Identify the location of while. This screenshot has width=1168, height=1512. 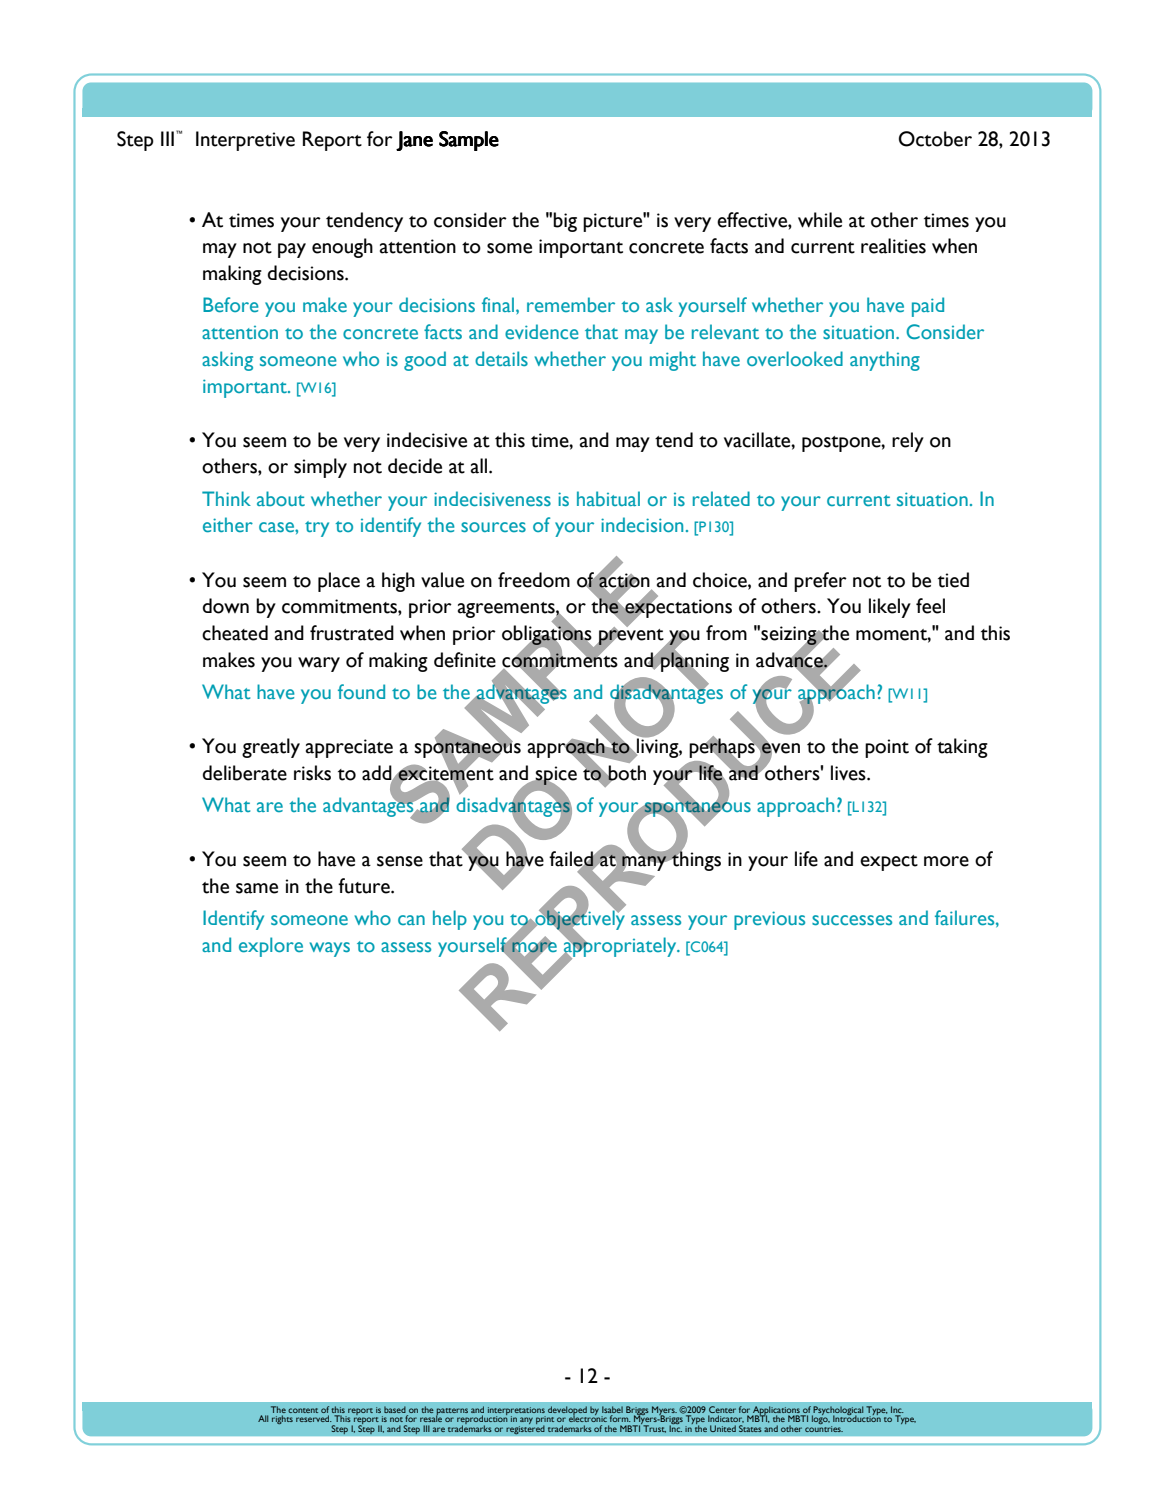
(820, 220).
